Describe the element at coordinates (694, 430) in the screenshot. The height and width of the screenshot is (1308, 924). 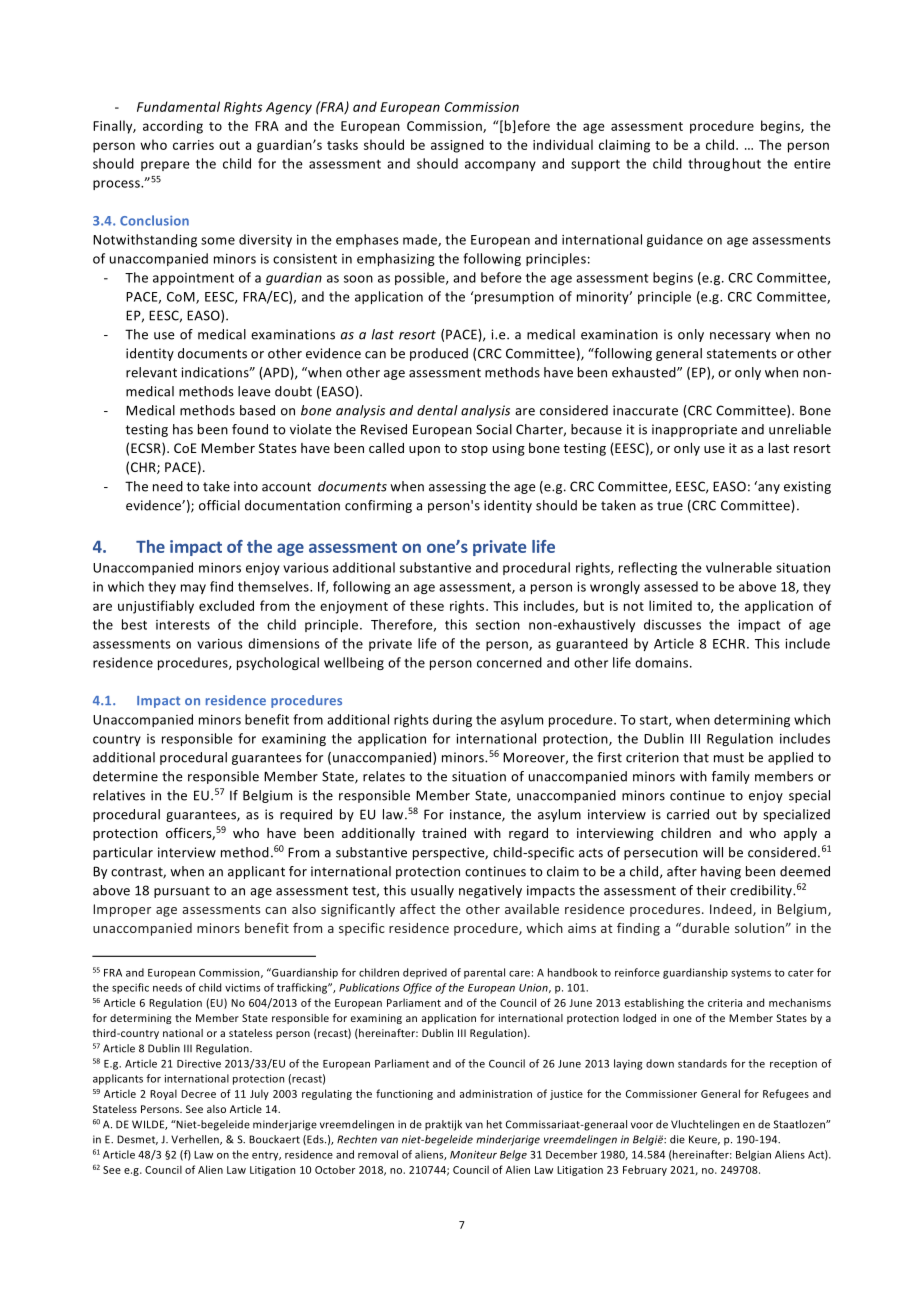
I see `inappropriate` at that location.
